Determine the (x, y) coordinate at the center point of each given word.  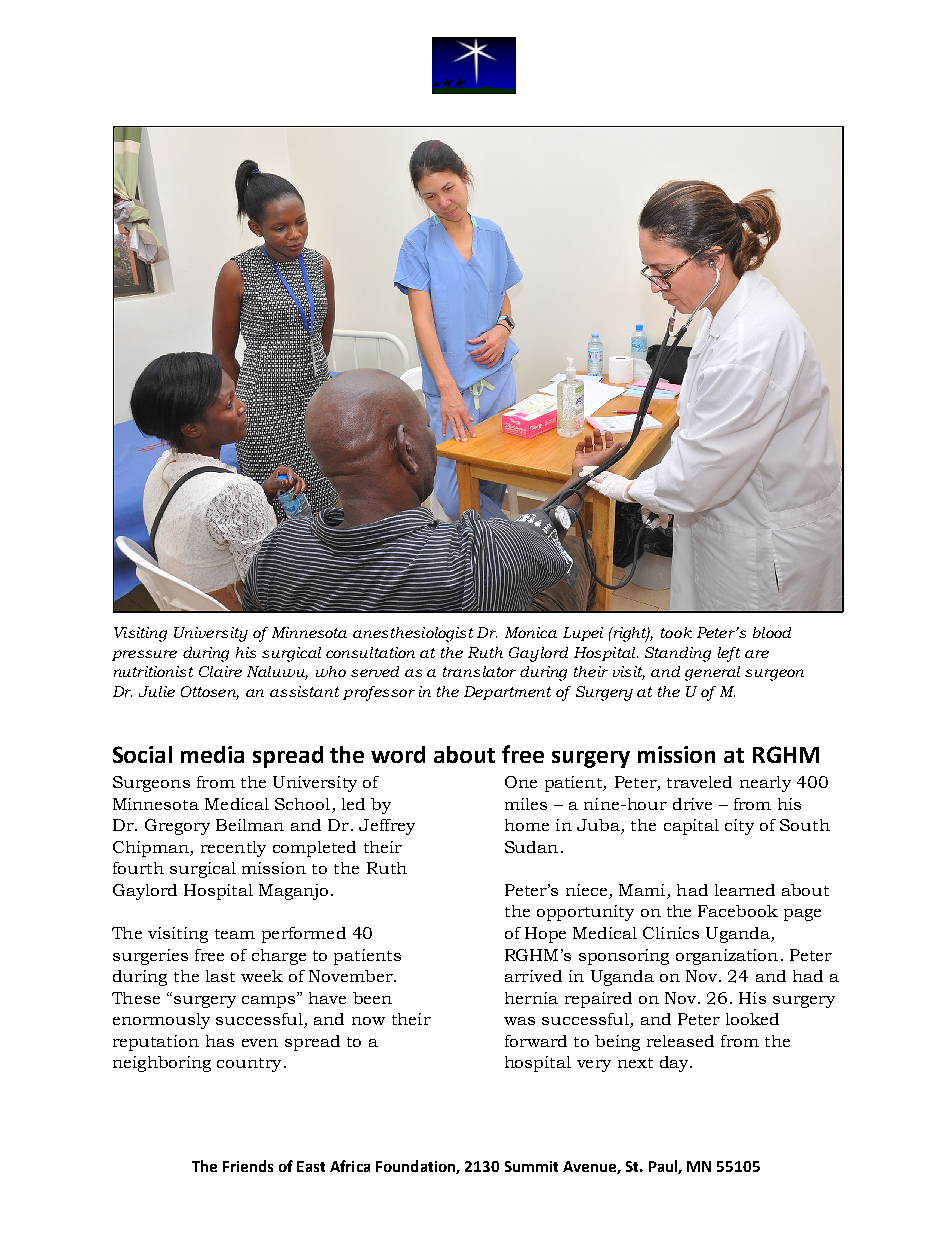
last (220, 976)
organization (727, 957)
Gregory (177, 827)
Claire (220, 671)
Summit (531, 1166)
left (729, 654)
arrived (533, 976)
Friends (248, 1166)
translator (479, 671)
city (739, 827)
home (527, 825)
